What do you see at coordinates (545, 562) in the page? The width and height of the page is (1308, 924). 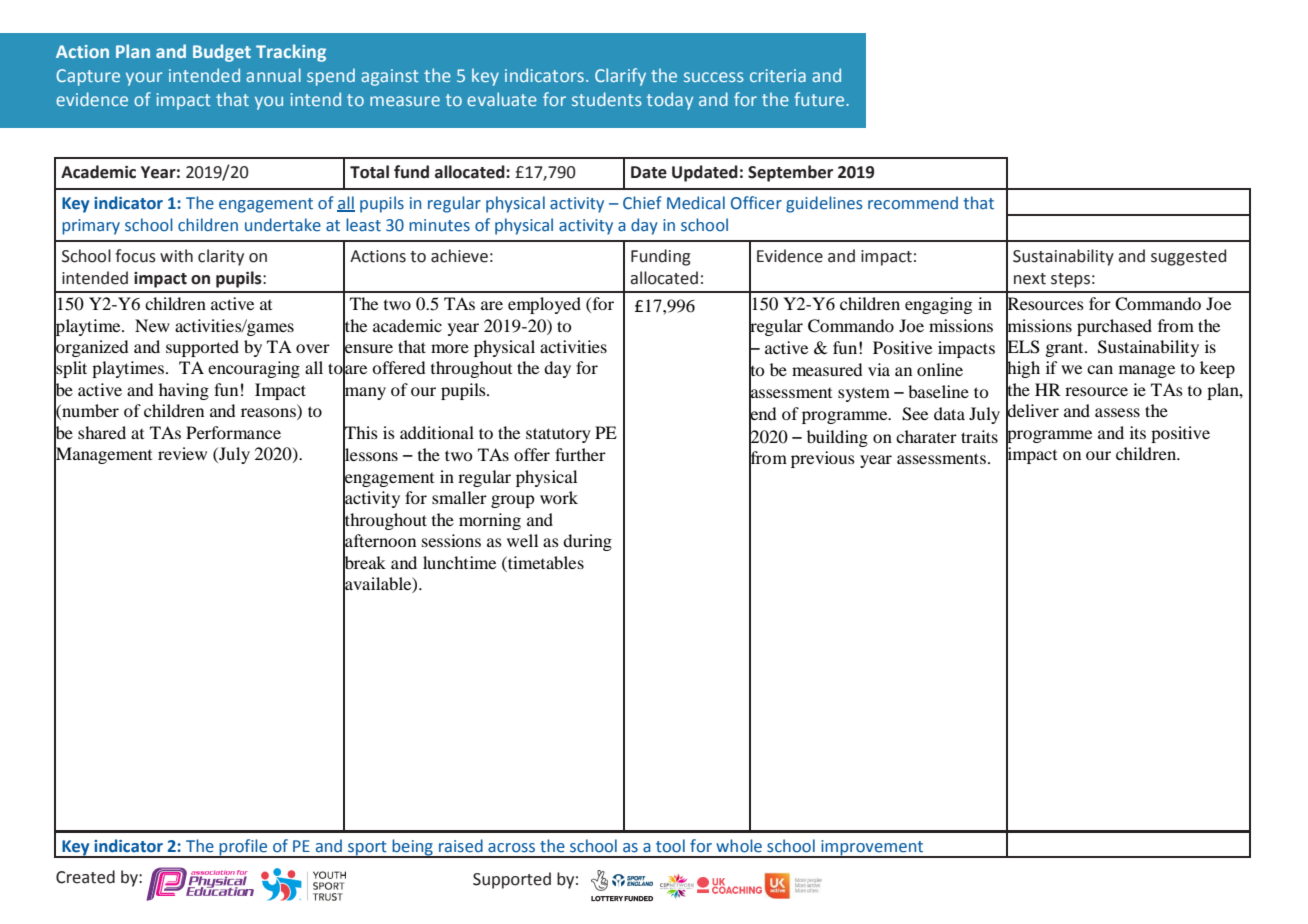 I see `timetables` at bounding box center [545, 562].
